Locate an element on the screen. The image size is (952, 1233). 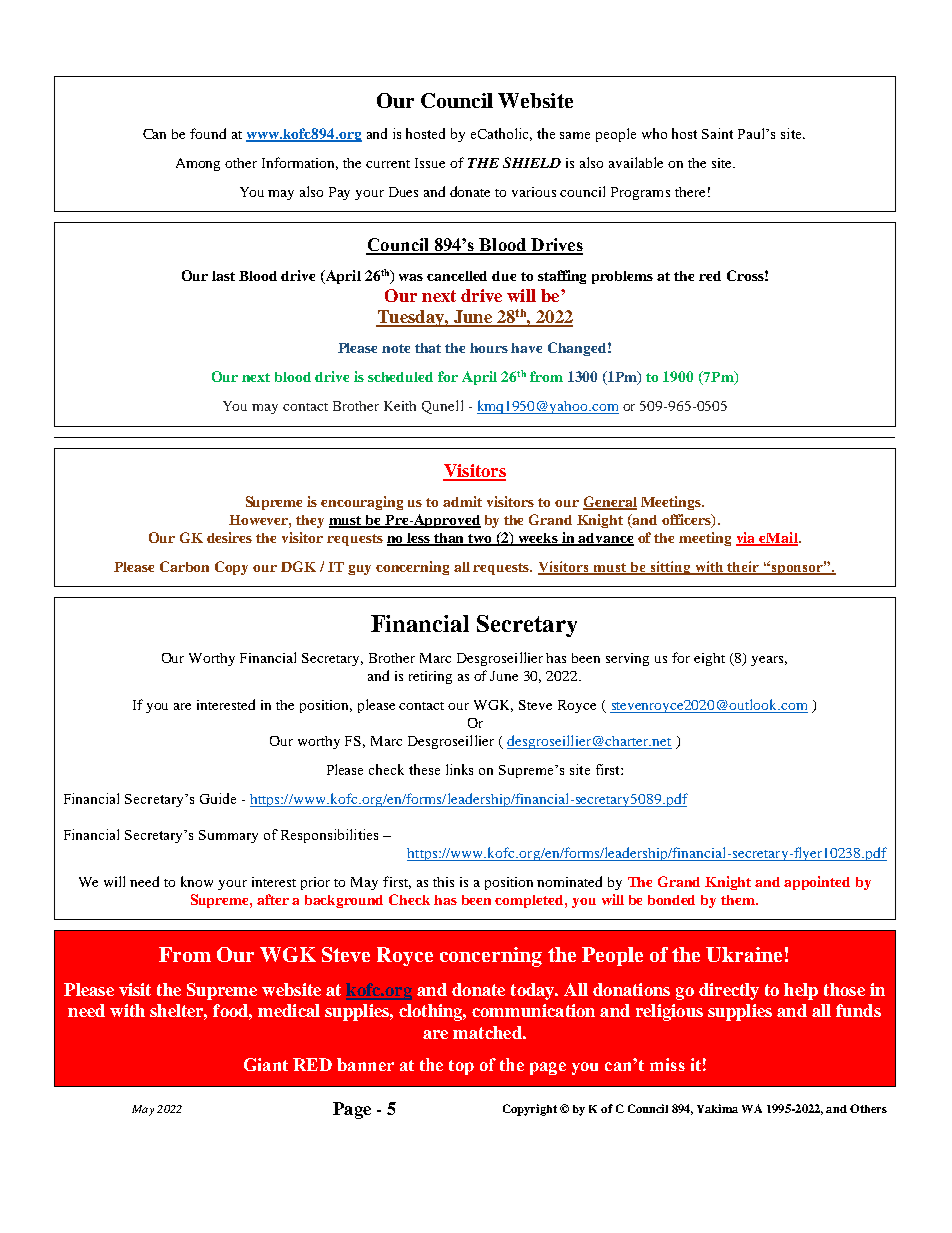
appointed is located at coordinates (817, 883).
